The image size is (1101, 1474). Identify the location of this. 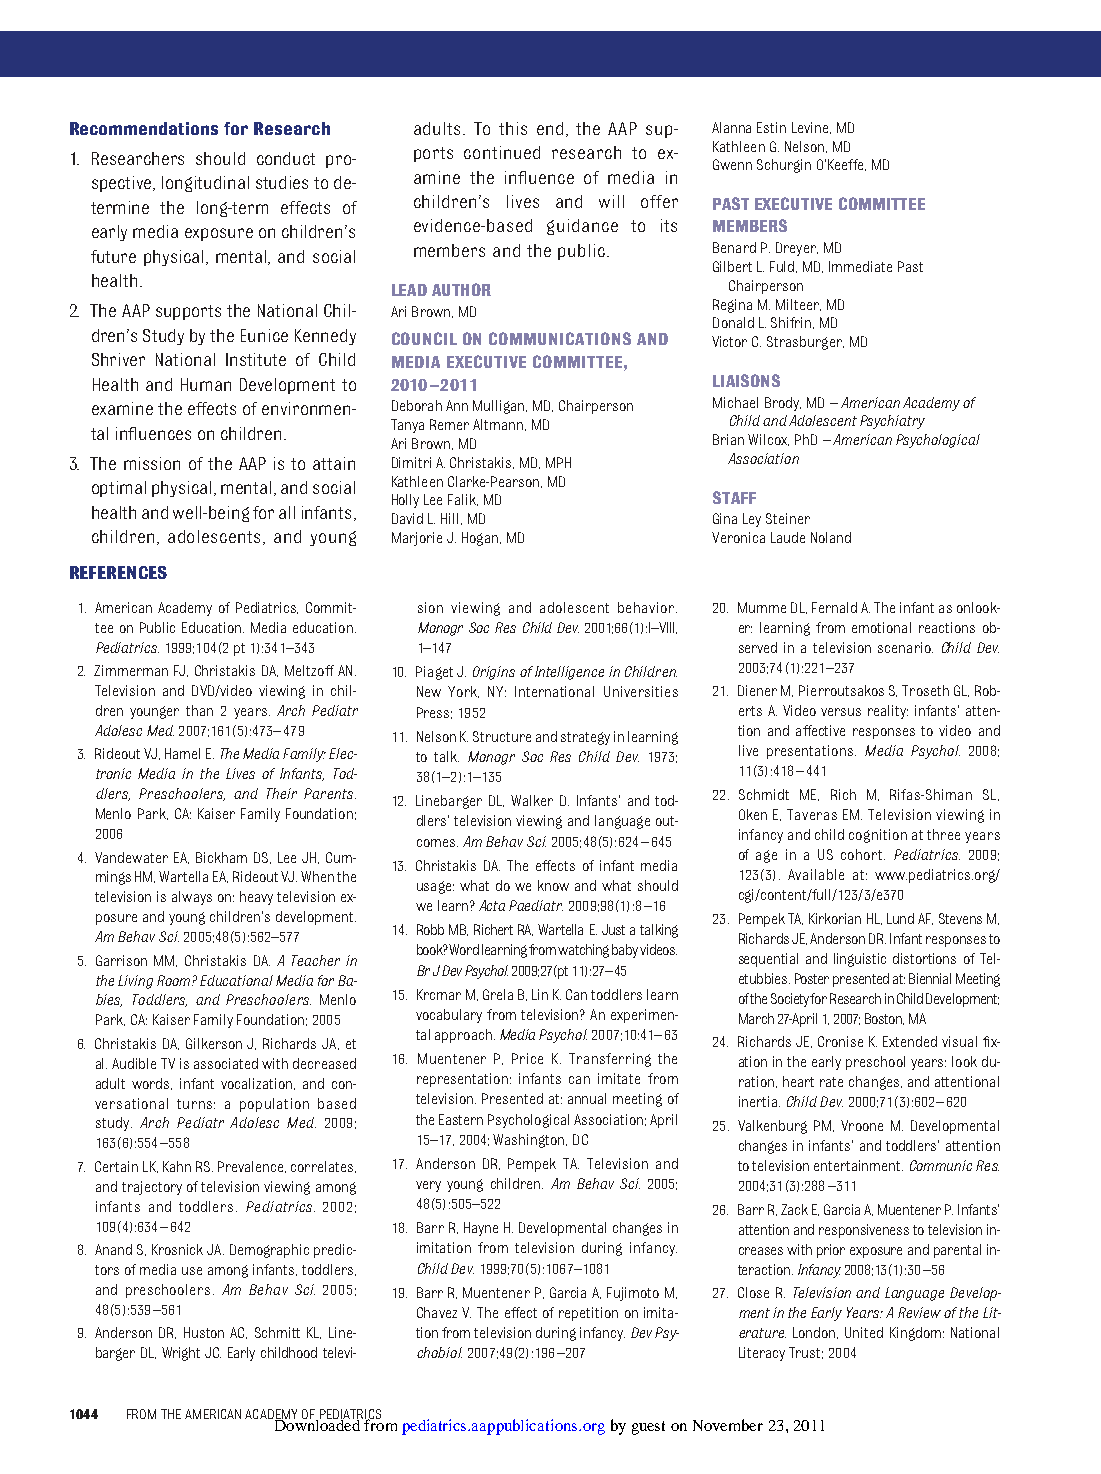
(513, 128).
